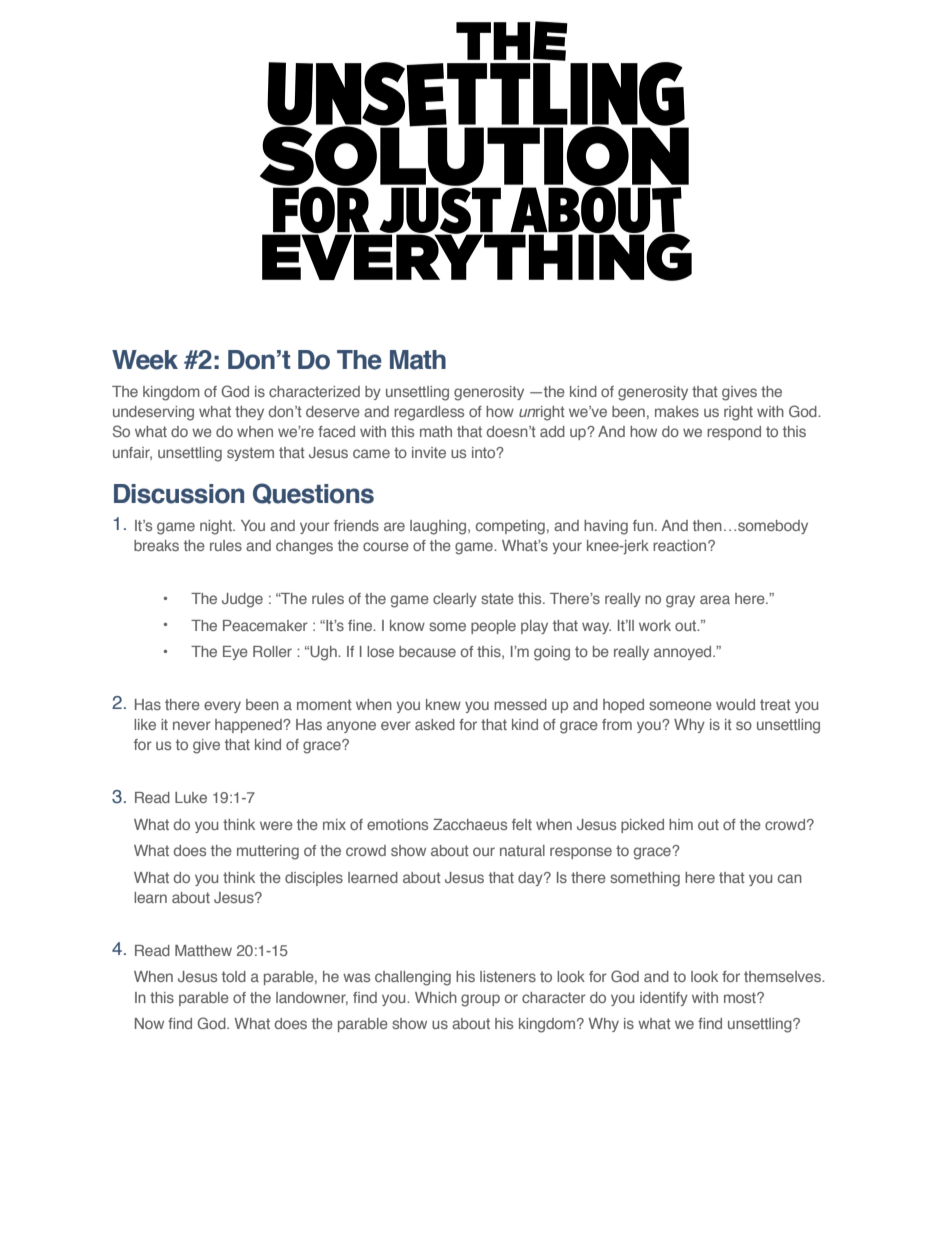 This image has height=1233, width=952. Describe the element at coordinates (522, 850) in the image. I see `natural` at that location.
